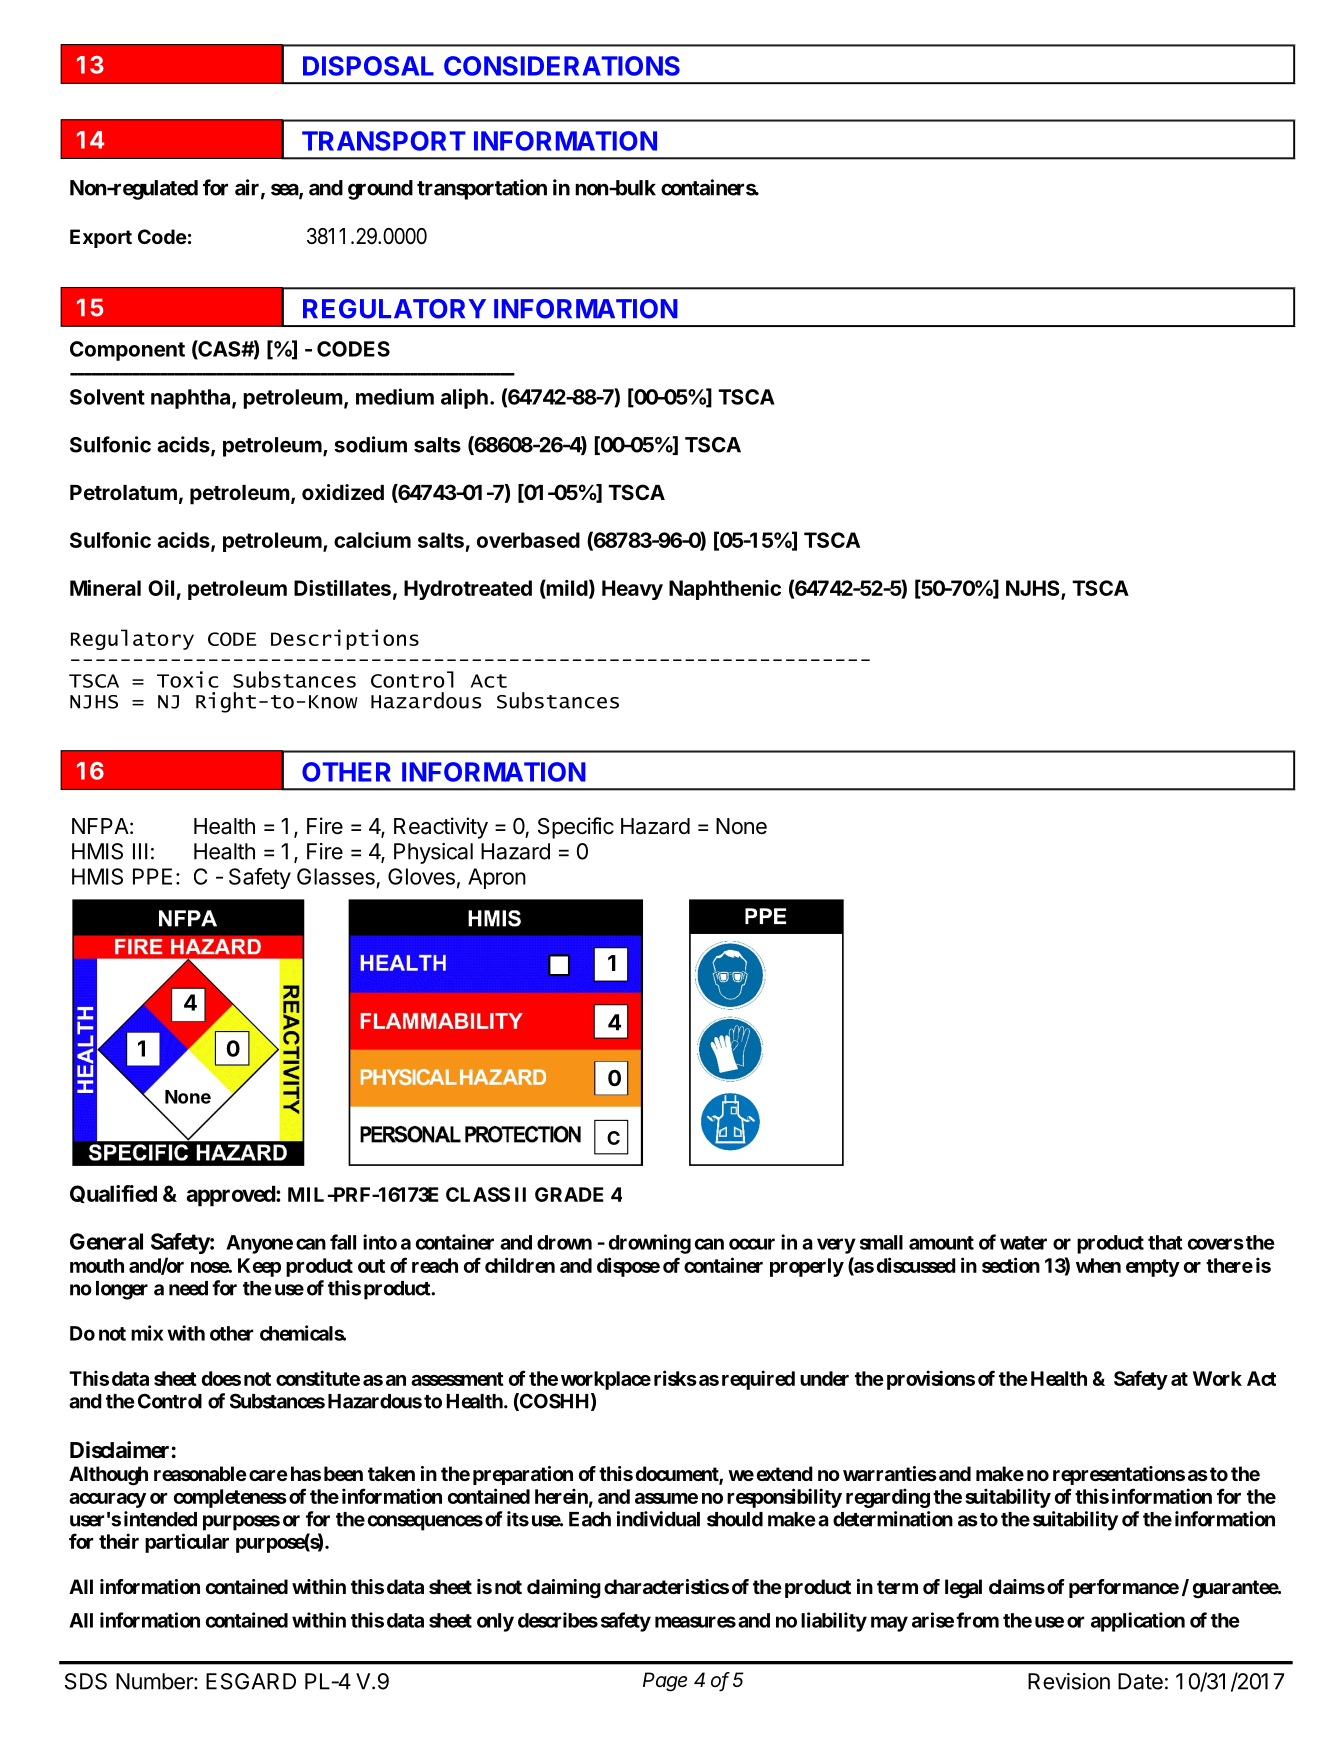  What do you see at coordinates (1023, 1243) in the screenshot?
I see `water` at bounding box center [1023, 1243].
